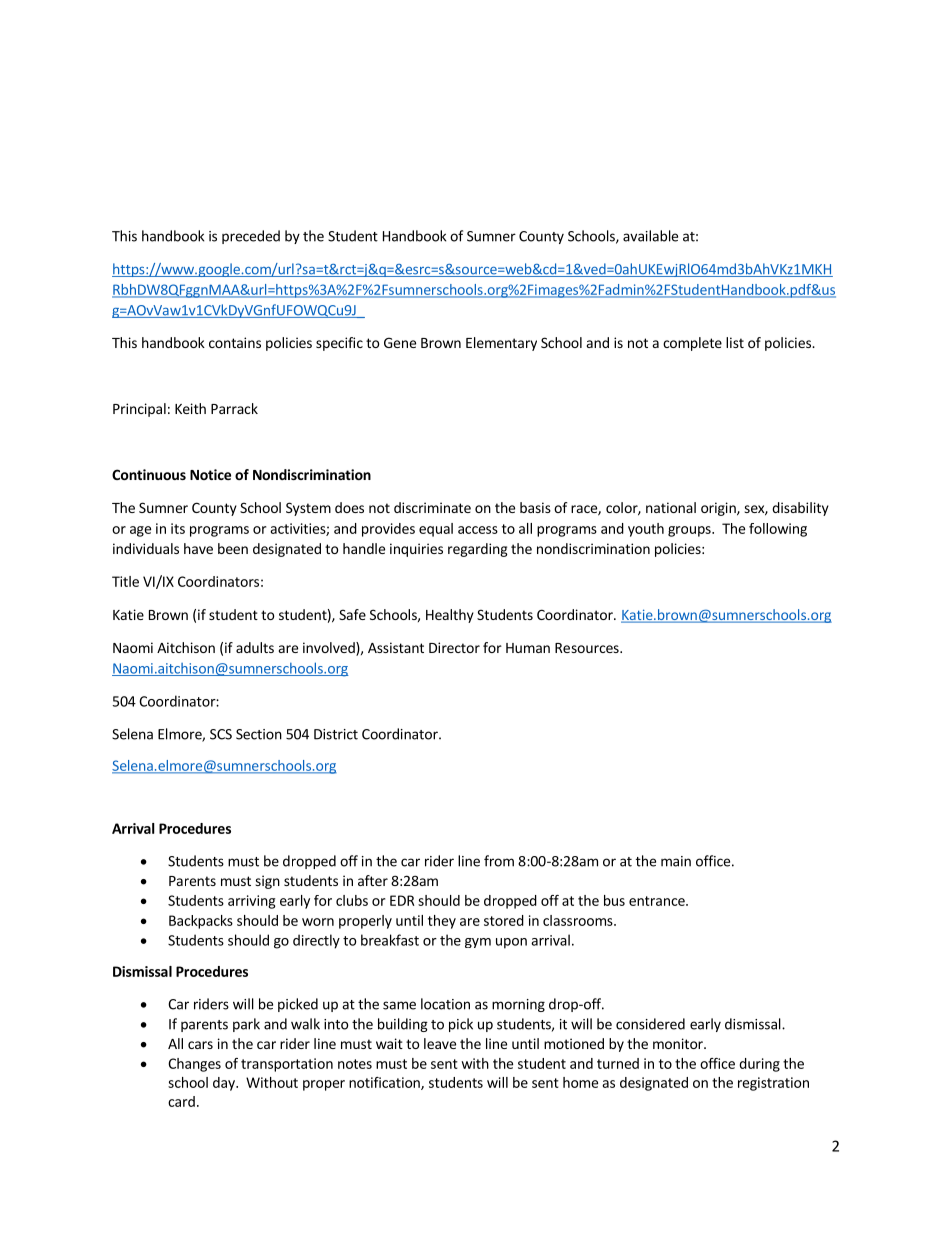 This screenshot has height=1233, width=952. I want to click on preceded, so click(251, 237).
